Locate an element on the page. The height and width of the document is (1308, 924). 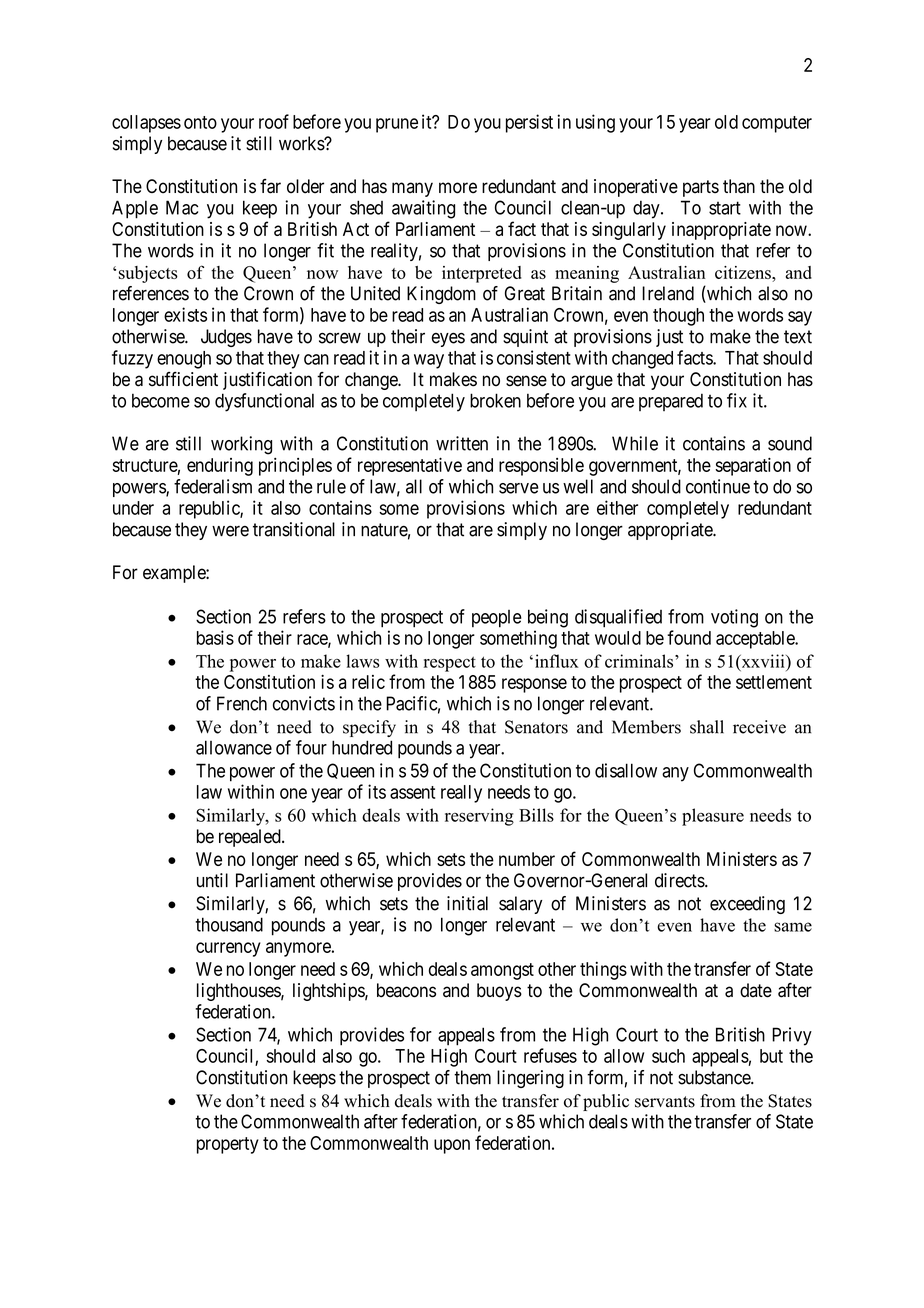
property is located at coordinates (228, 1145).
